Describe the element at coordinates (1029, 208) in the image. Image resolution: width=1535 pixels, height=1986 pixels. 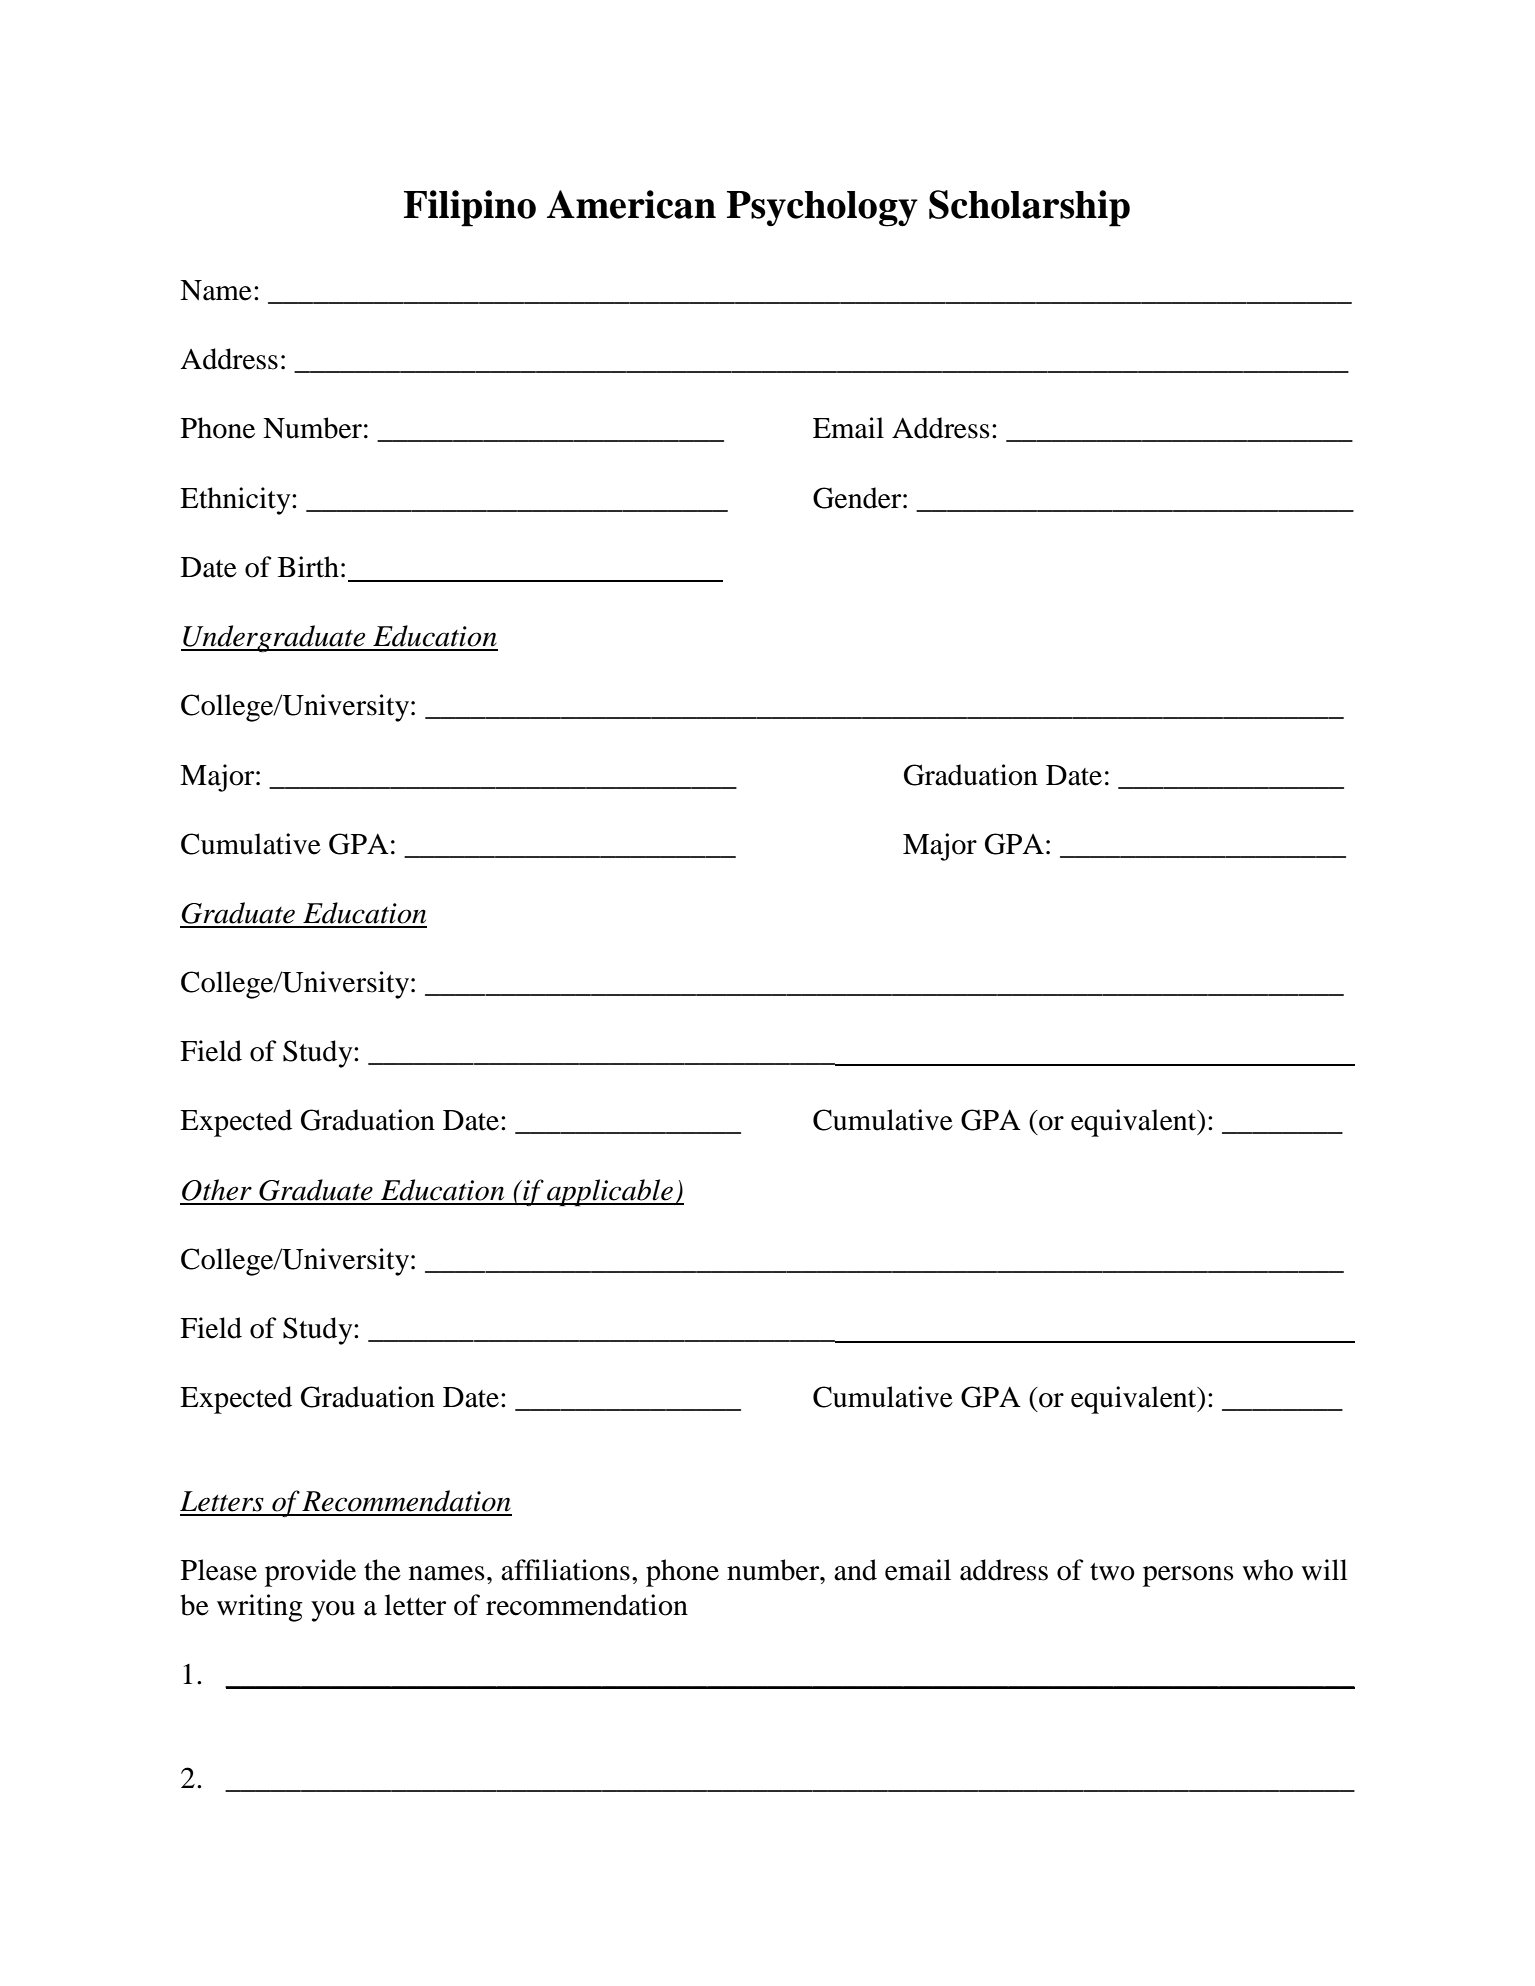
I see `Scholarship` at that location.
